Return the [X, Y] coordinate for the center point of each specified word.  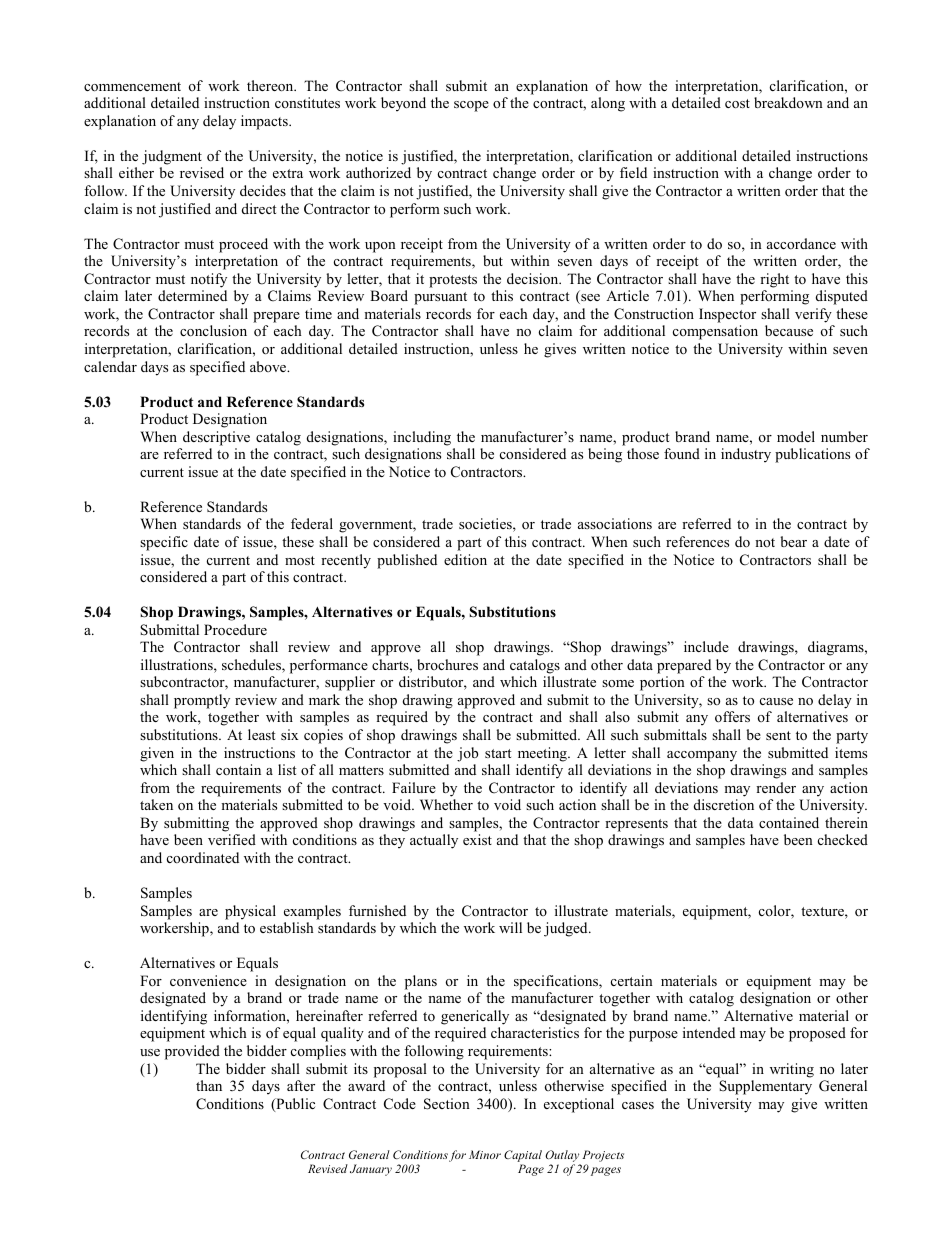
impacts [265, 122]
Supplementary [765, 1087]
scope [471, 106]
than [209, 1085]
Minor [485, 1154]
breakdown [788, 102]
